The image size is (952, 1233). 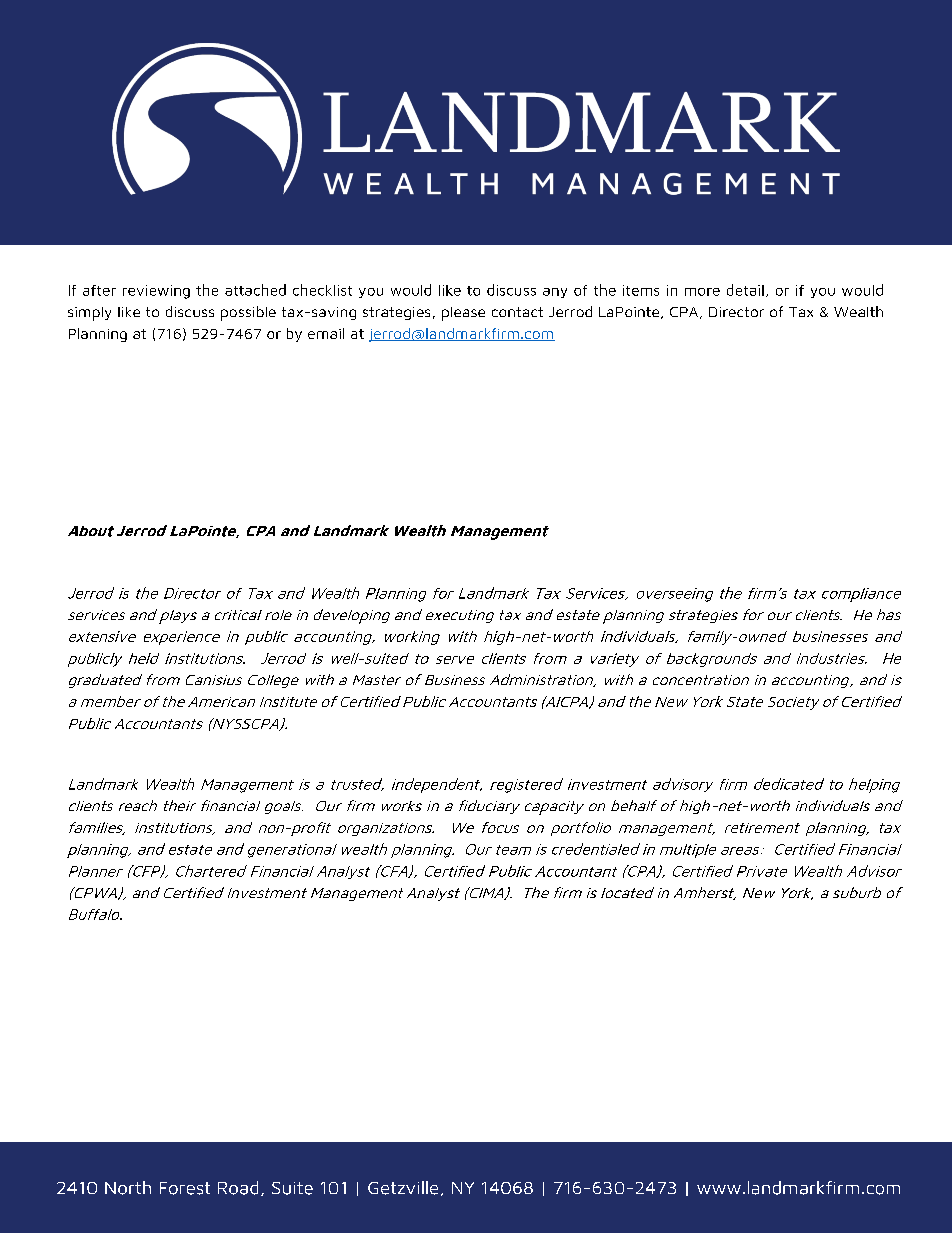 I want to click on detail, so click(x=745, y=290).
